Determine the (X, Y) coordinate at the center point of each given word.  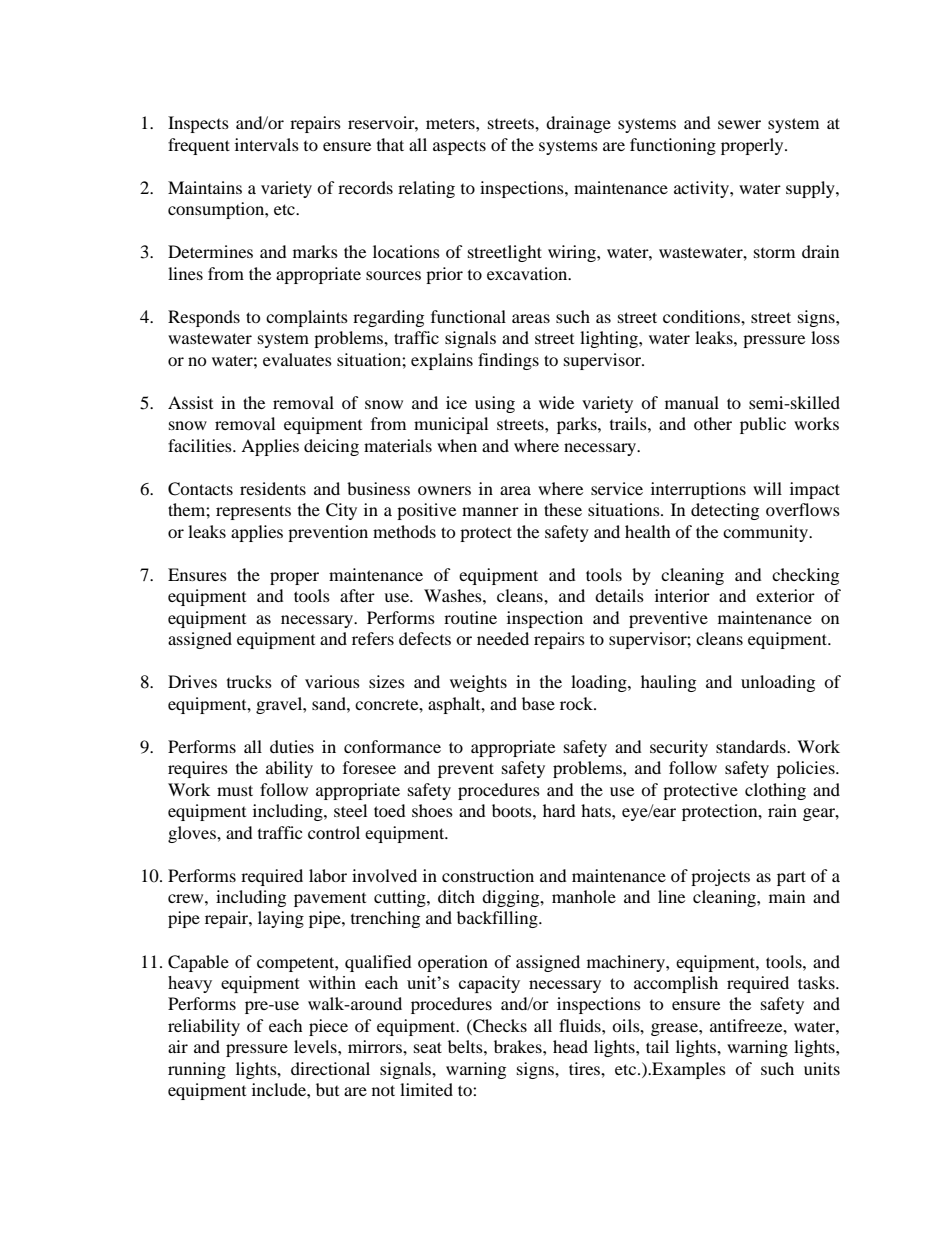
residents (273, 488)
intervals (267, 144)
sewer (739, 124)
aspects (459, 147)
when (457, 445)
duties (292, 746)
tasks (817, 982)
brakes (519, 1046)
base (538, 703)
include (280, 1089)
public (763, 425)
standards (752, 746)
